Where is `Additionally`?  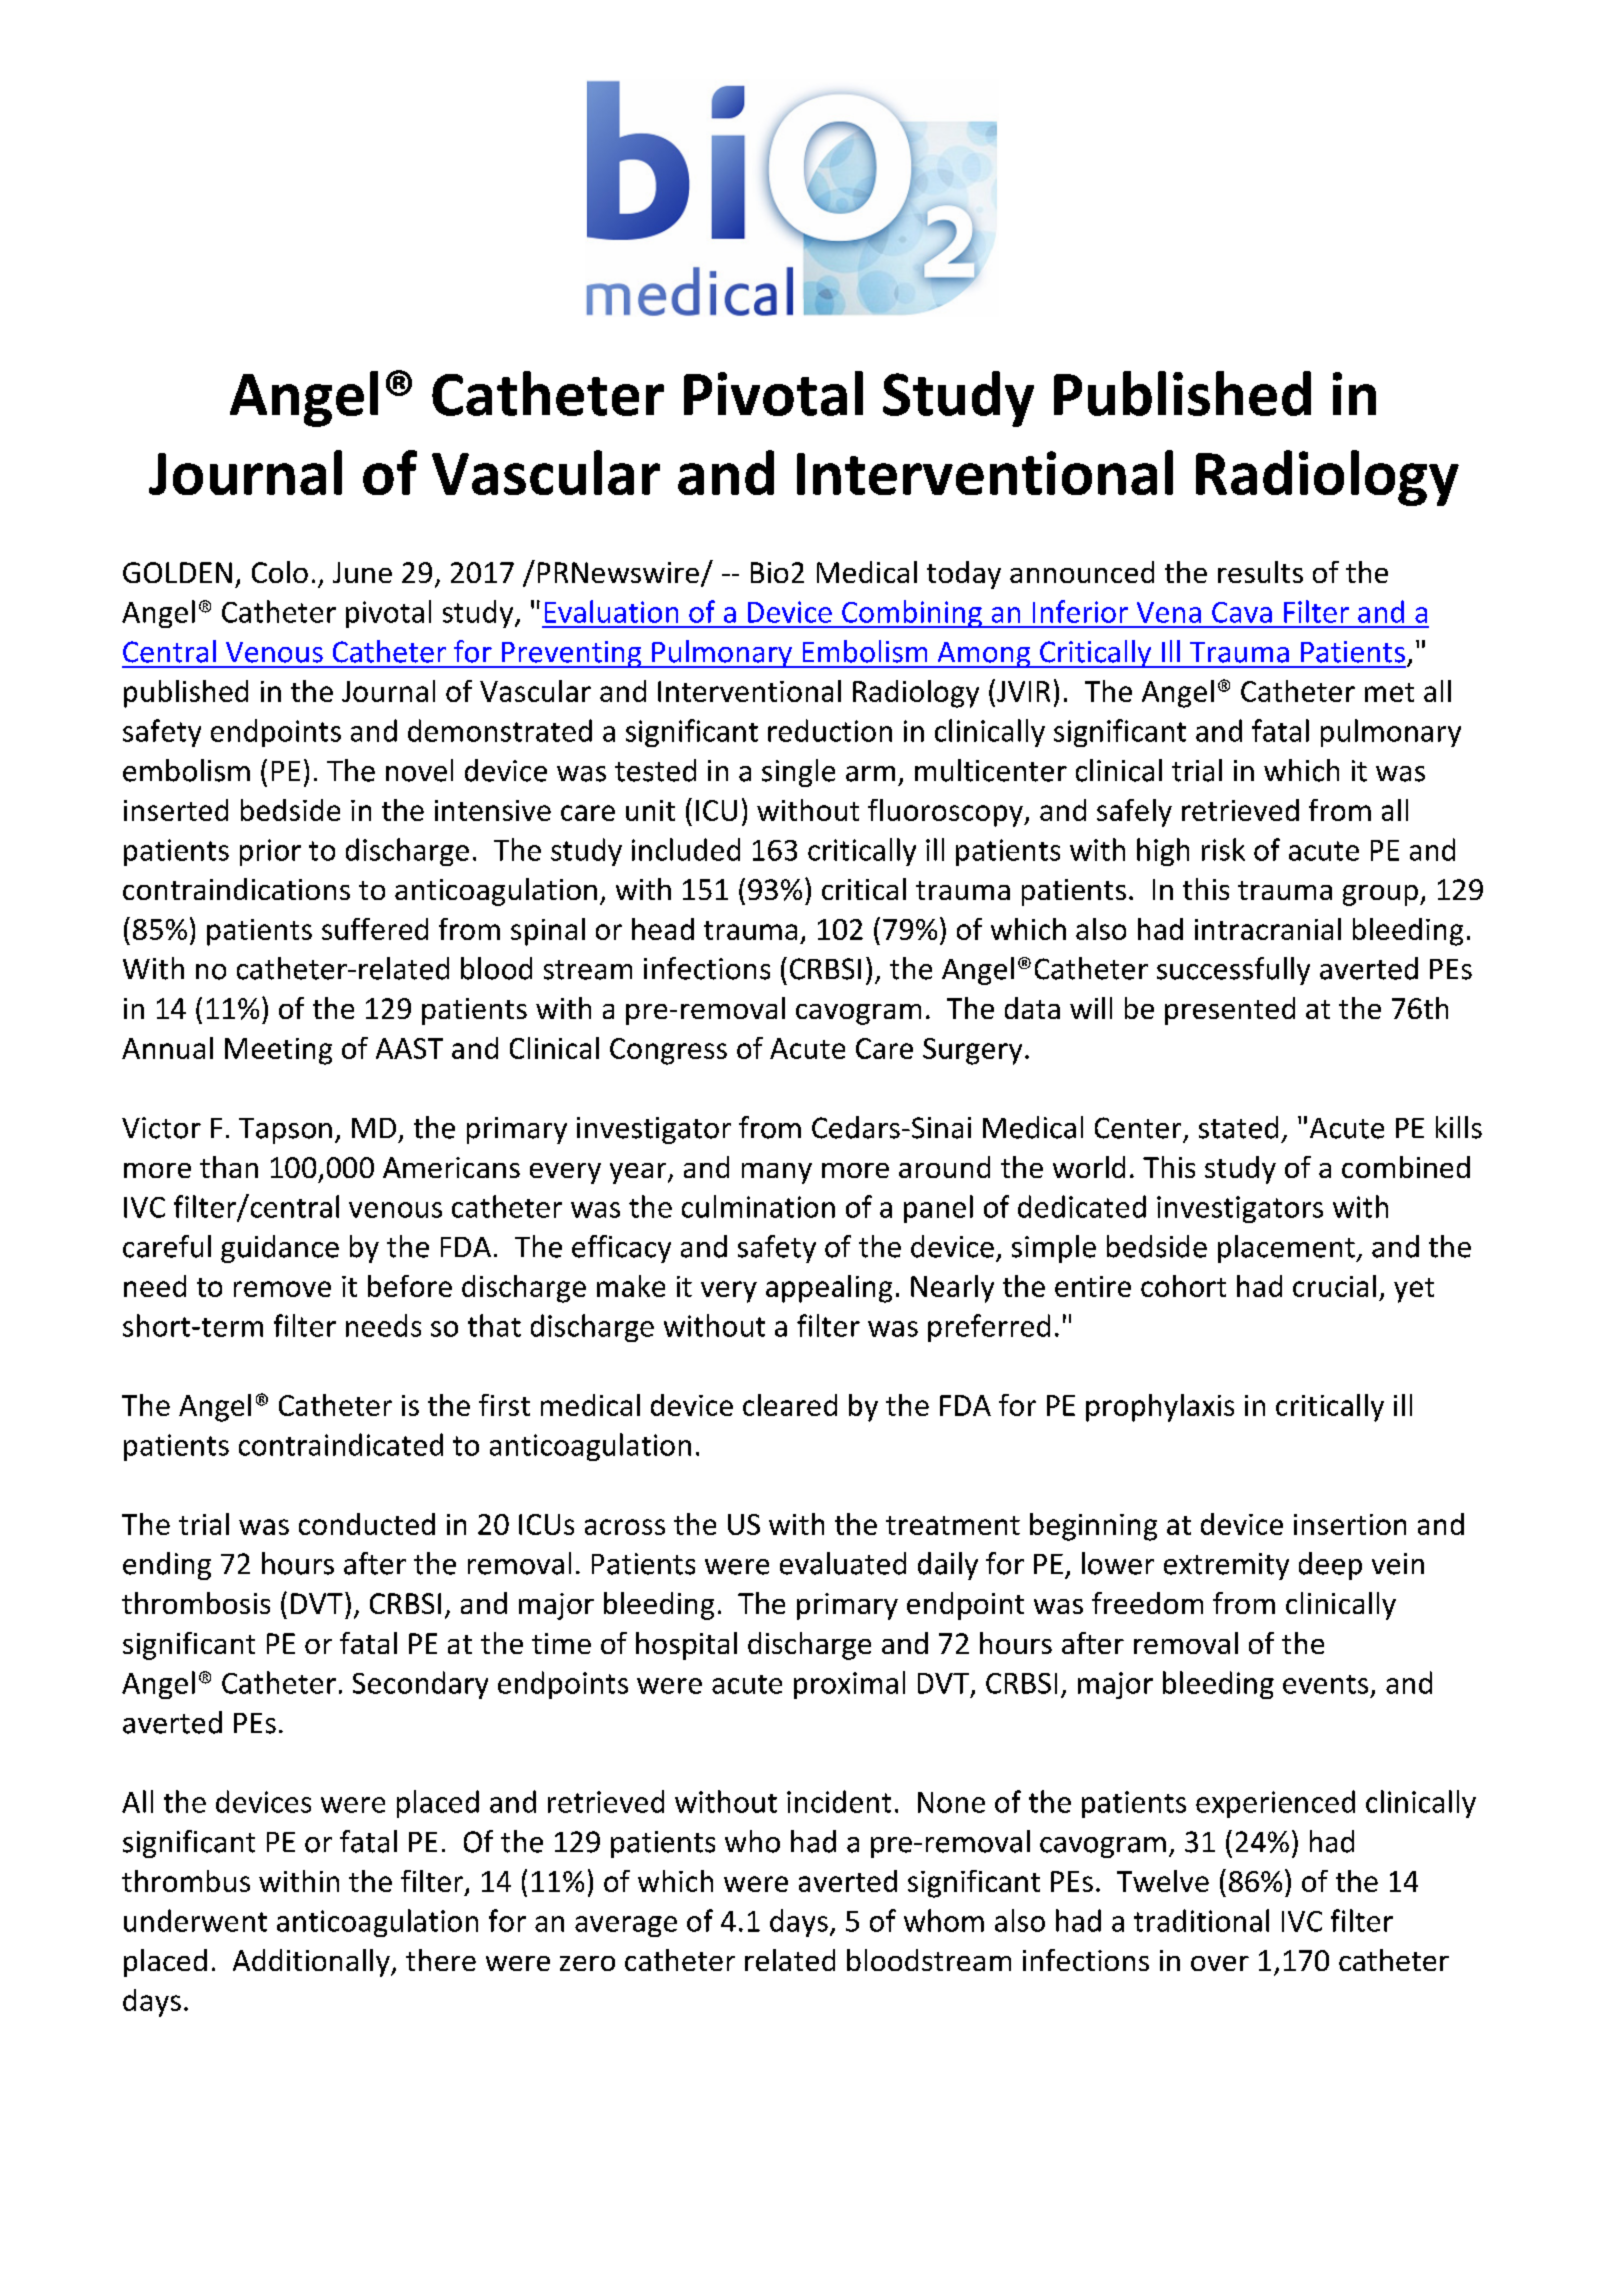
Additionally is located at coordinates (312, 1963).
